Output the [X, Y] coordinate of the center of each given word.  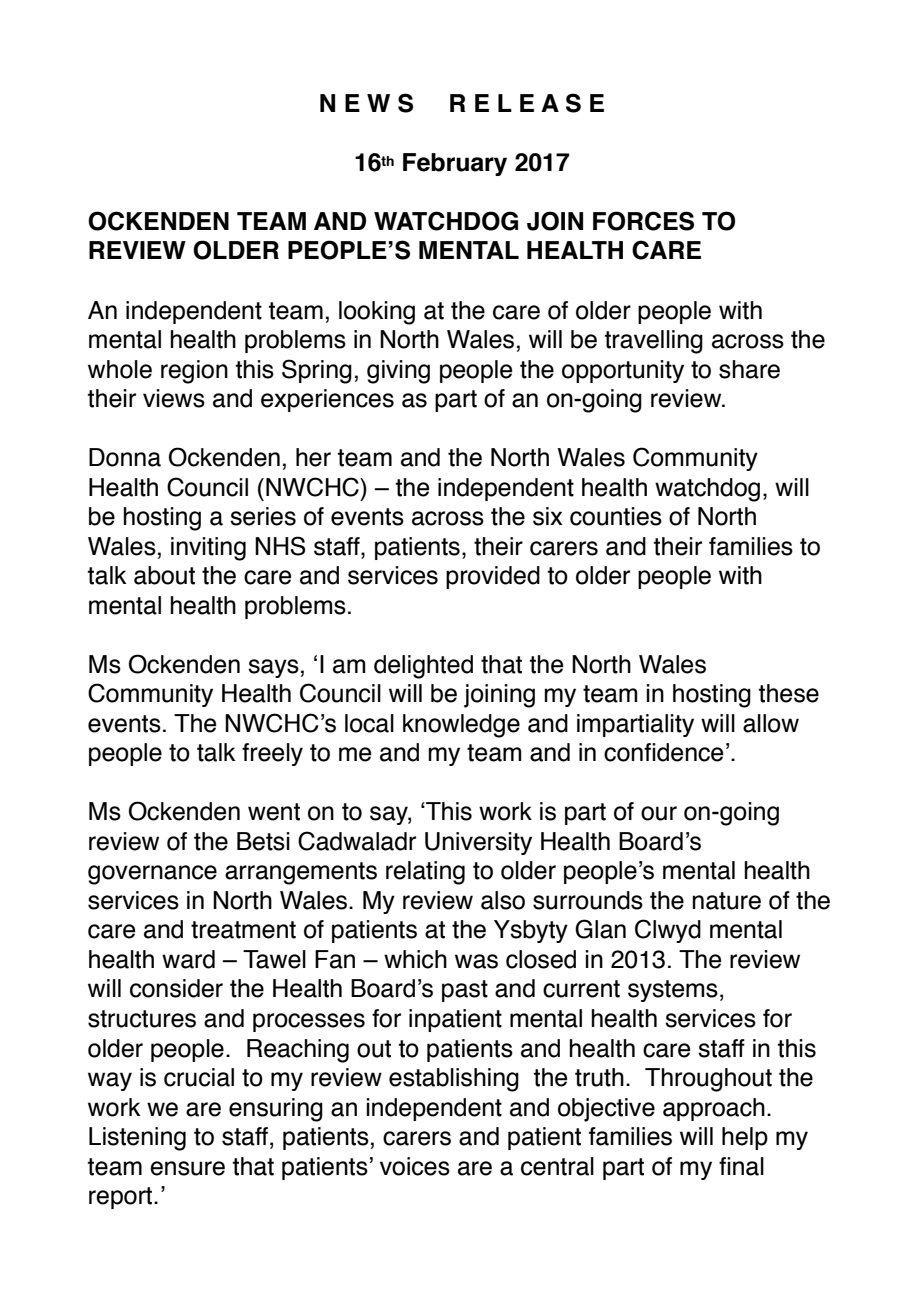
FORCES [643, 221]
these [789, 693]
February [455, 164]
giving [398, 372]
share [749, 369]
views [174, 398]
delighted [423, 667]
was [476, 961]
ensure [187, 1168]
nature [726, 901]
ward [188, 959]
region [194, 372]
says [273, 668]
